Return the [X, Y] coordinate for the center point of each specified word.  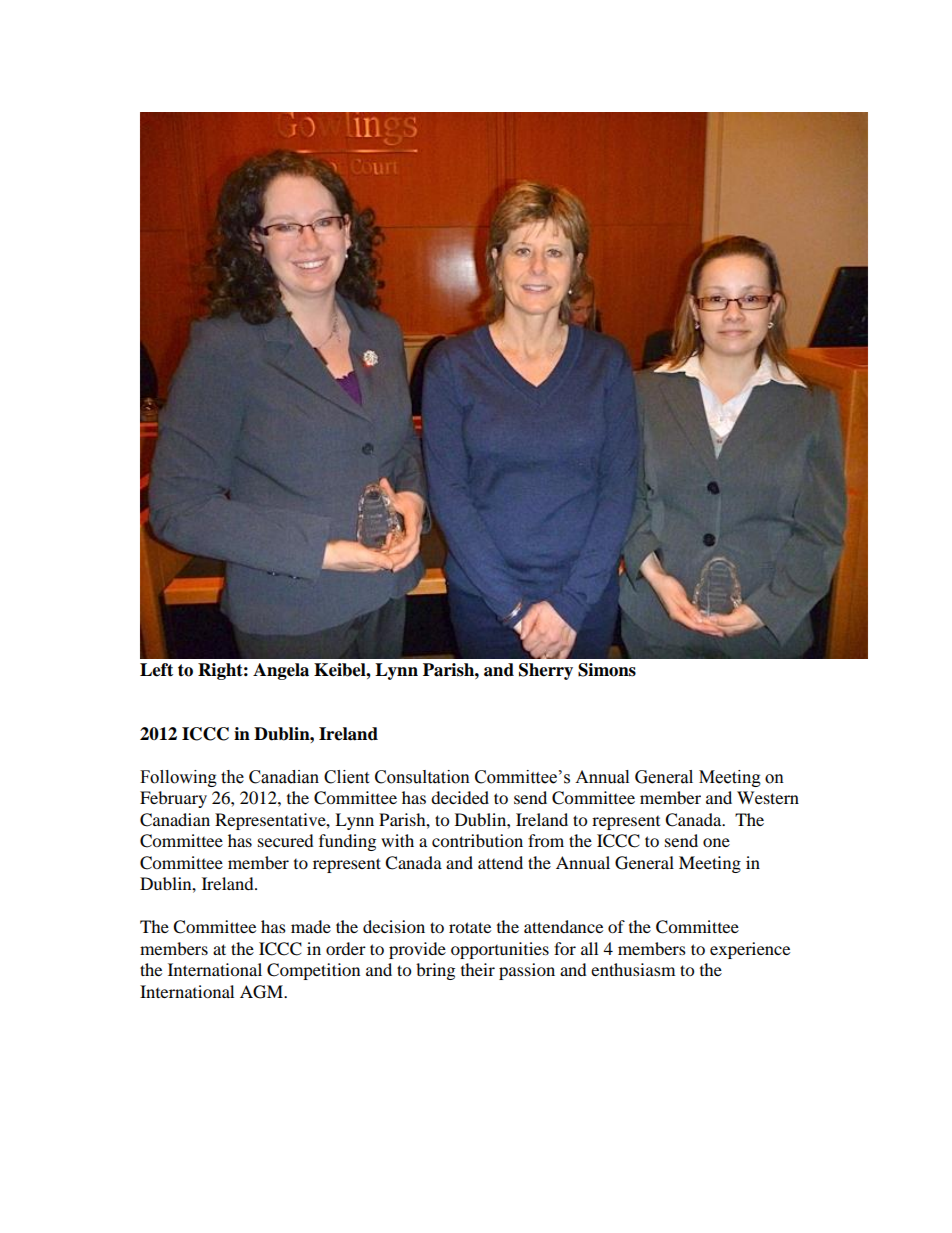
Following [178, 778]
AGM [262, 992]
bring [435, 971]
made [311, 926]
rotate [470, 927]
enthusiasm [633, 969]
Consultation [422, 777]
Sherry [546, 671]
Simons [607, 670]
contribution [477, 840]
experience [750, 950]
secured [286, 840]
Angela [281, 671]
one [716, 842]
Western [768, 797]
